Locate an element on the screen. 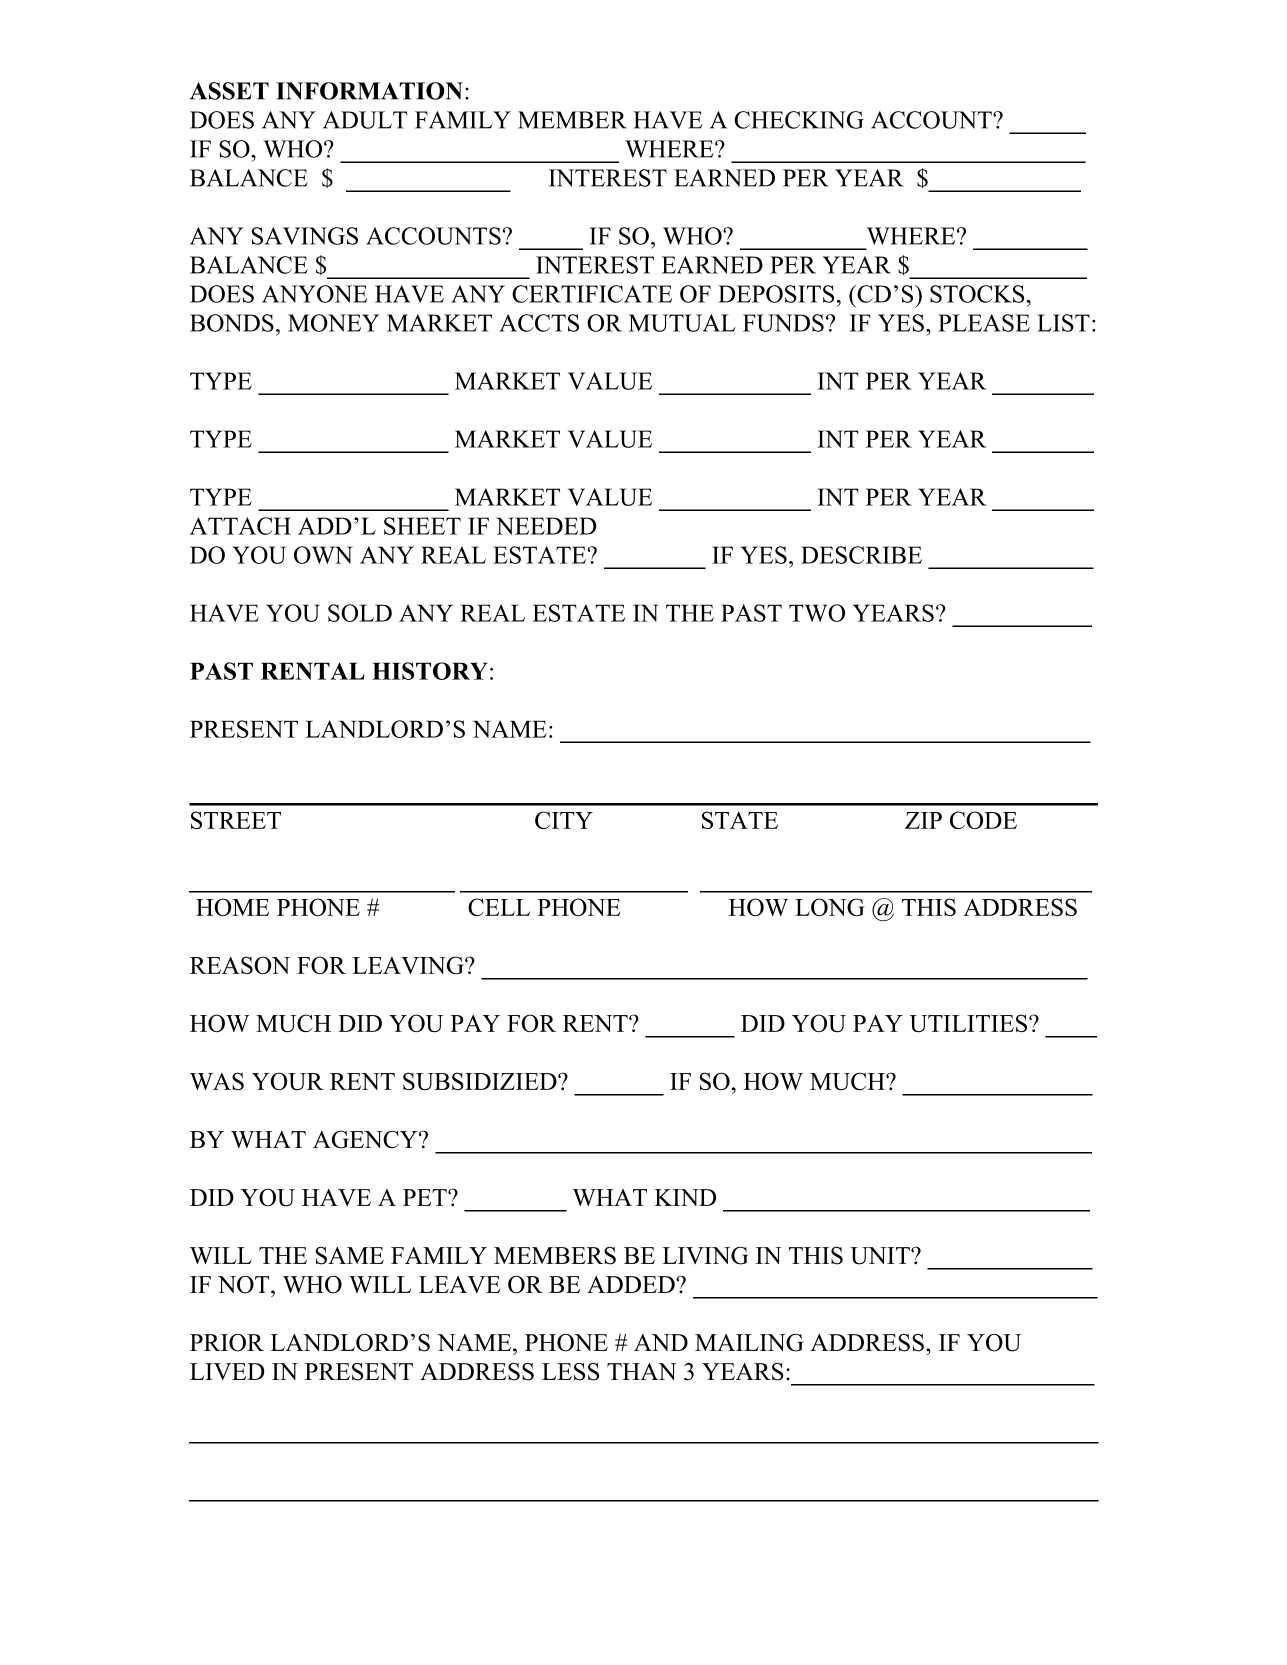  DESCRIBE is located at coordinates (861, 555).
